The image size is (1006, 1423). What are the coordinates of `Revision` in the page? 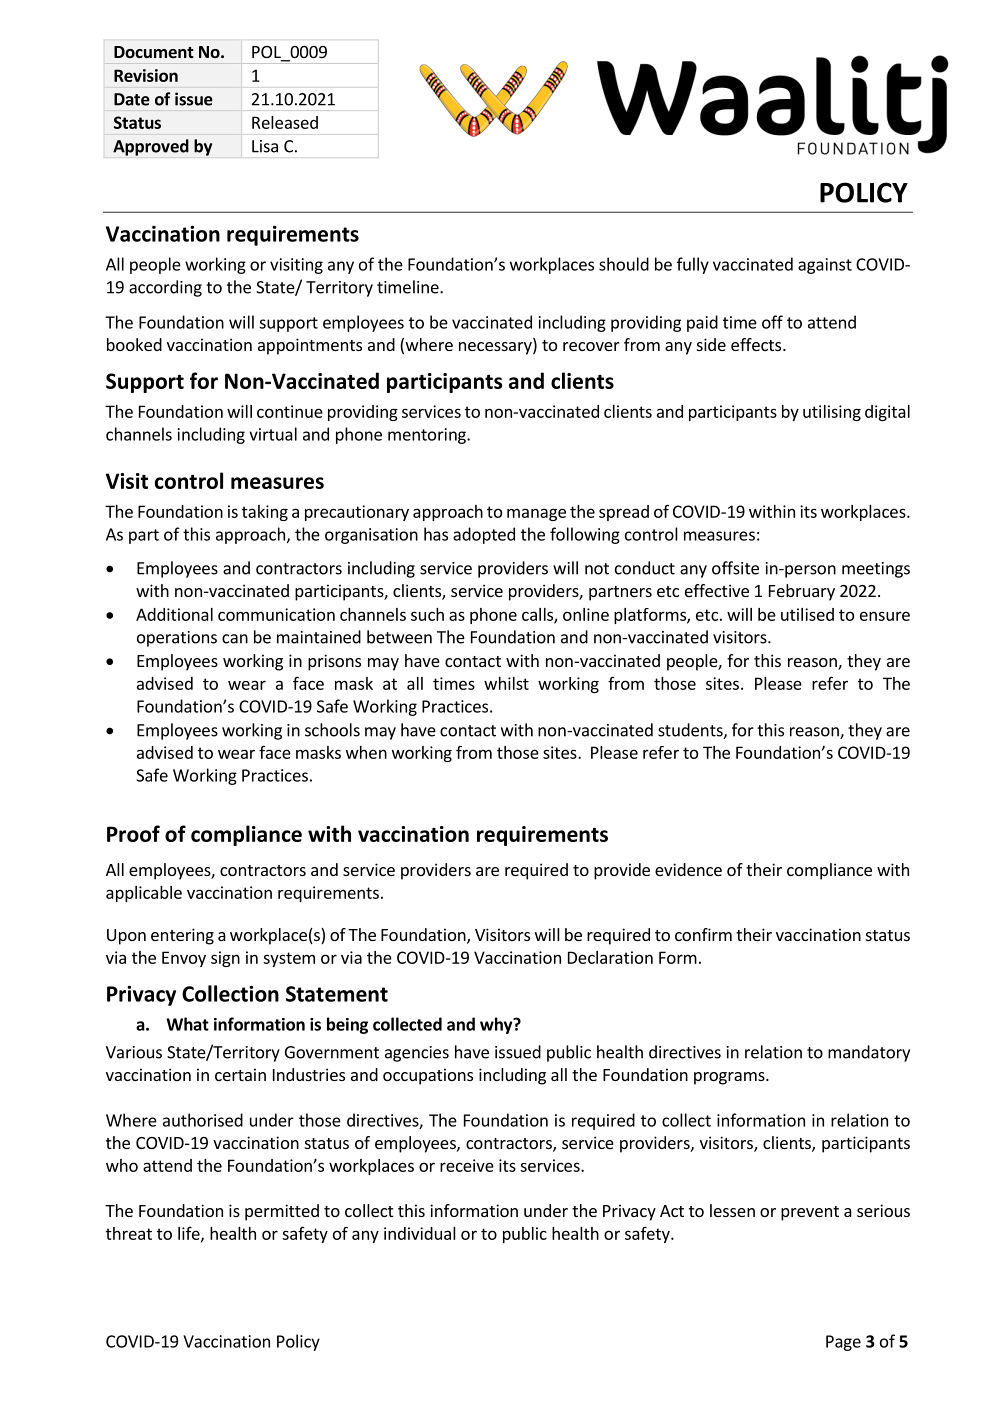 It's located at (146, 75).
